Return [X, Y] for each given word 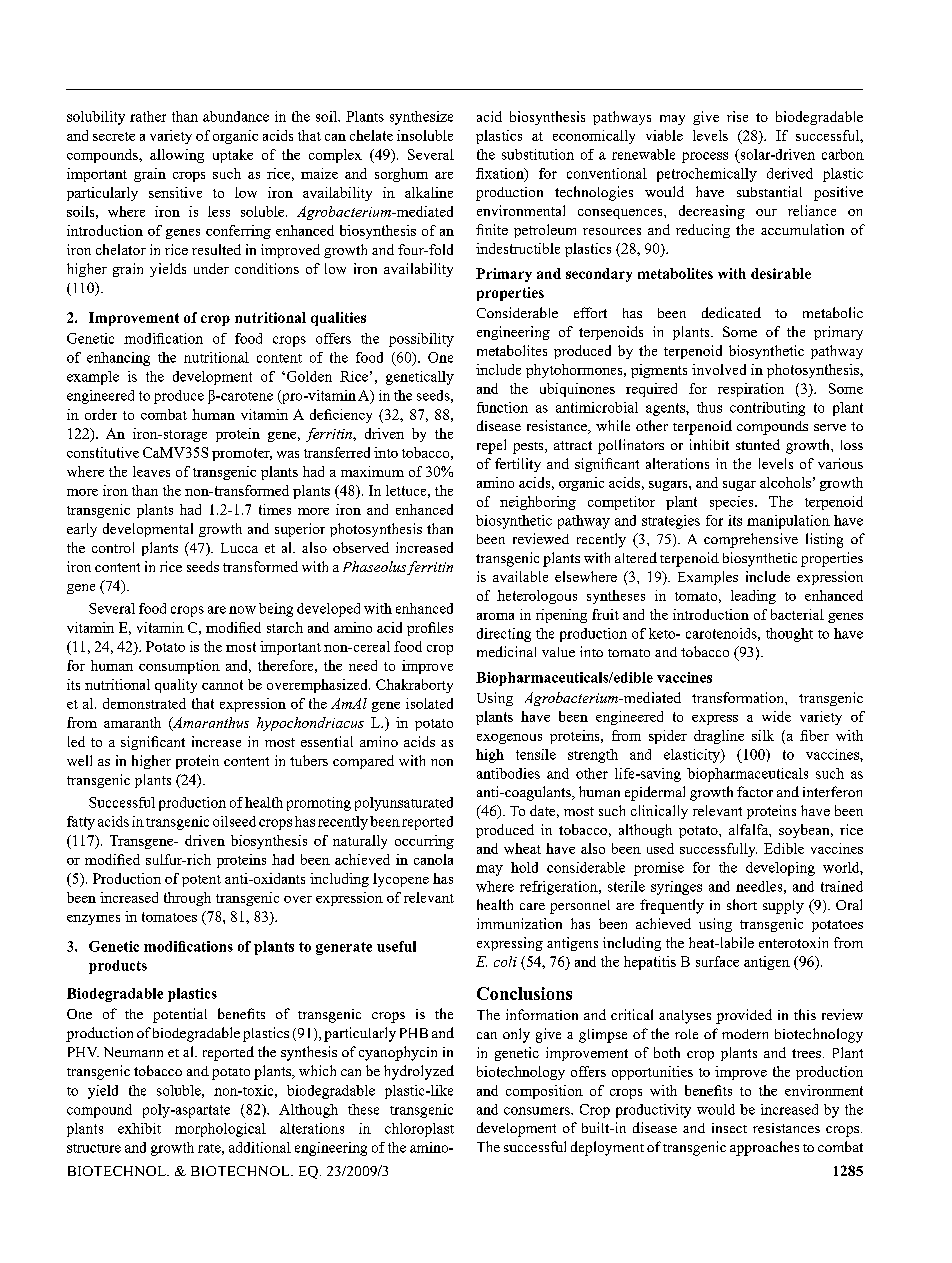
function [502, 407]
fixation [501, 174]
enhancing [118, 359]
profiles [430, 629]
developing [780, 869]
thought [789, 635]
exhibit [139, 1128]
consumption [179, 667]
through [187, 899]
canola [433, 859]
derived [790, 173]
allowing [177, 156]
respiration [751, 390]
